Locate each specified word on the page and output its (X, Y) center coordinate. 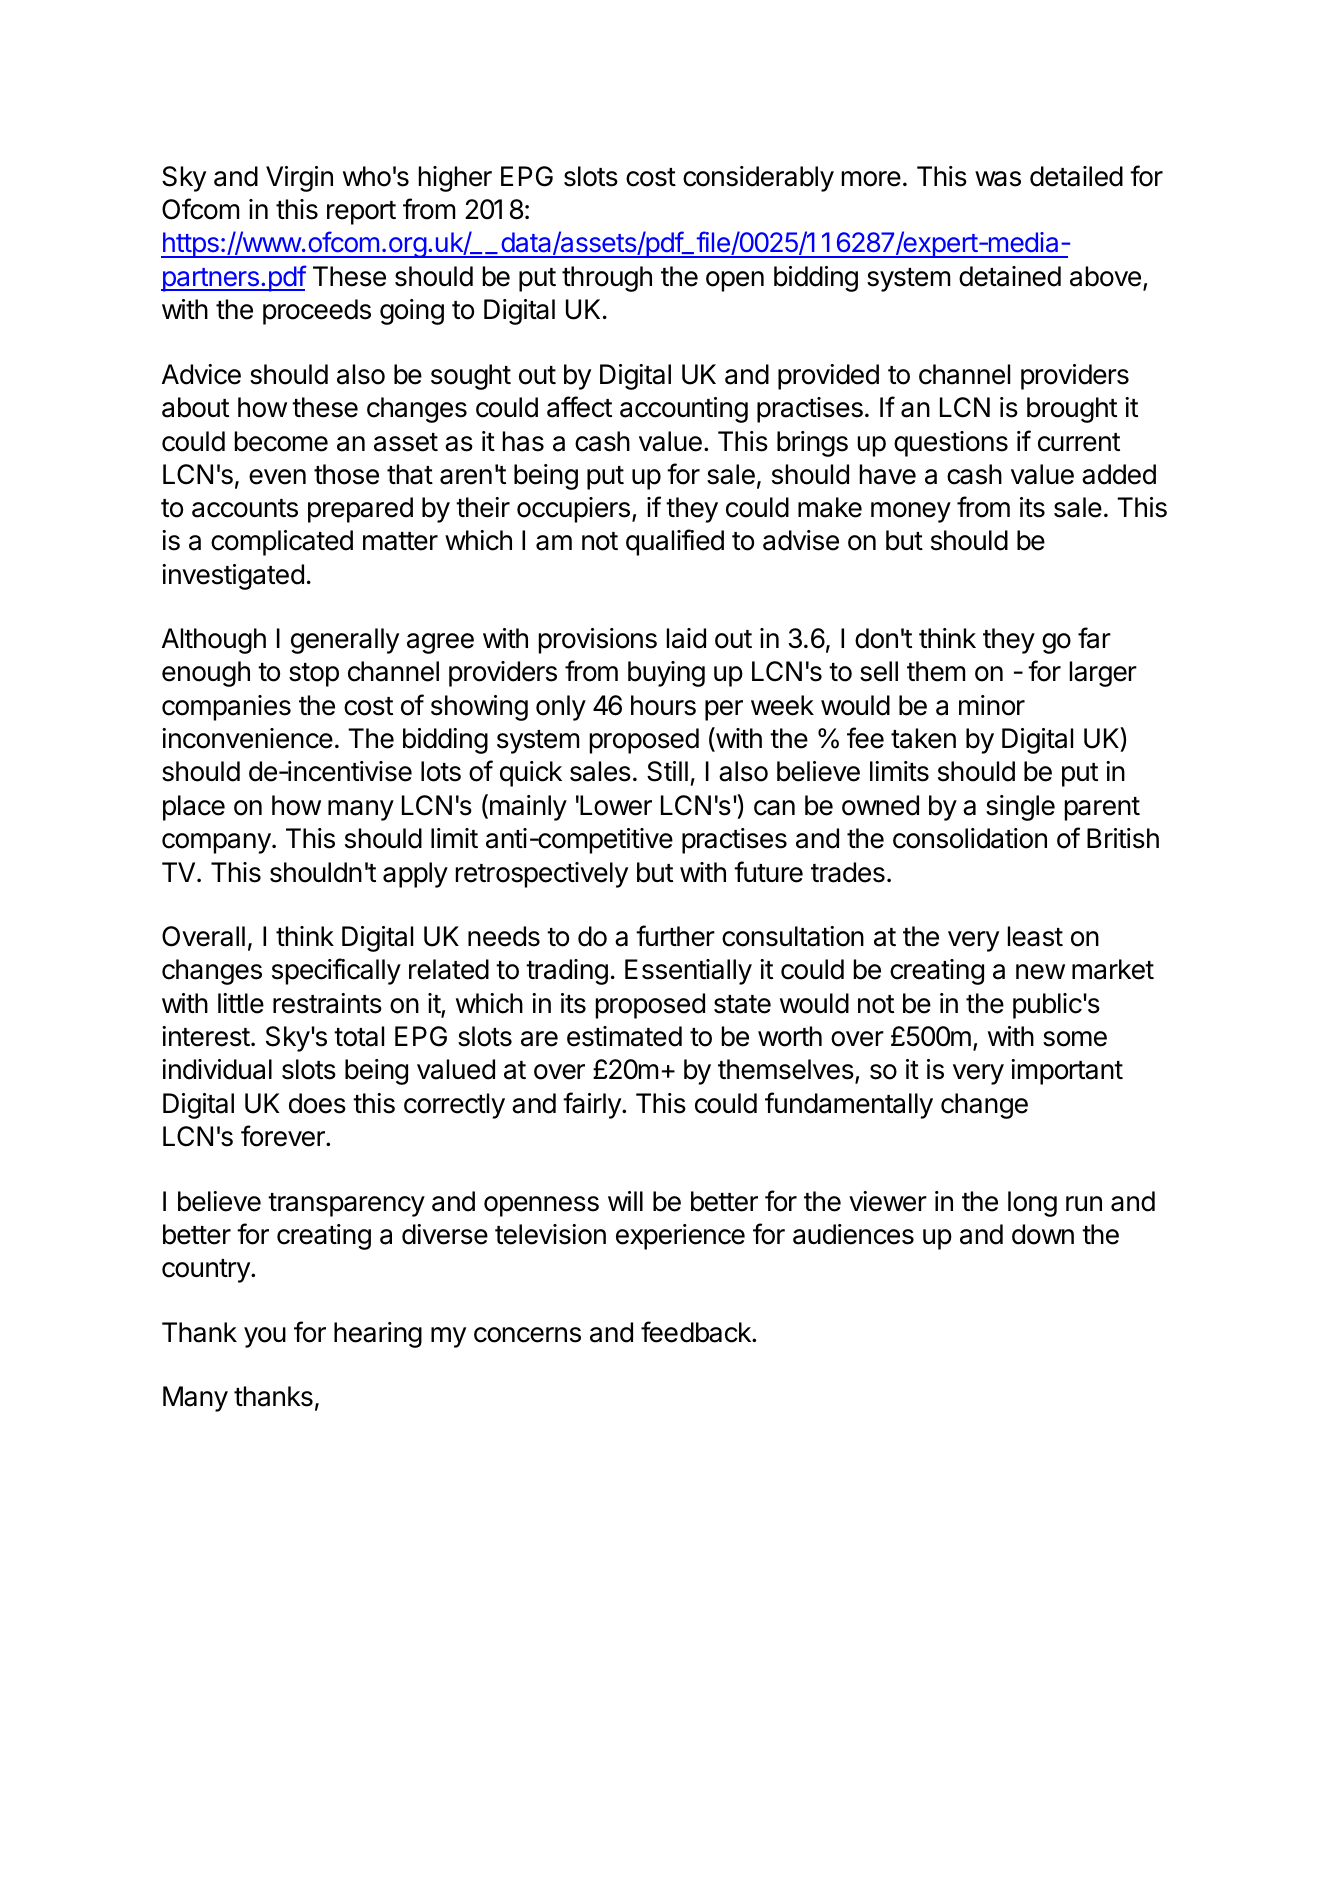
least (1035, 936)
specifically (336, 971)
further (675, 936)
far (1094, 638)
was (998, 179)
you (265, 1337)
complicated (282, 543)
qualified (675, 542)
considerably (758, 179)
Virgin (299, 179)
